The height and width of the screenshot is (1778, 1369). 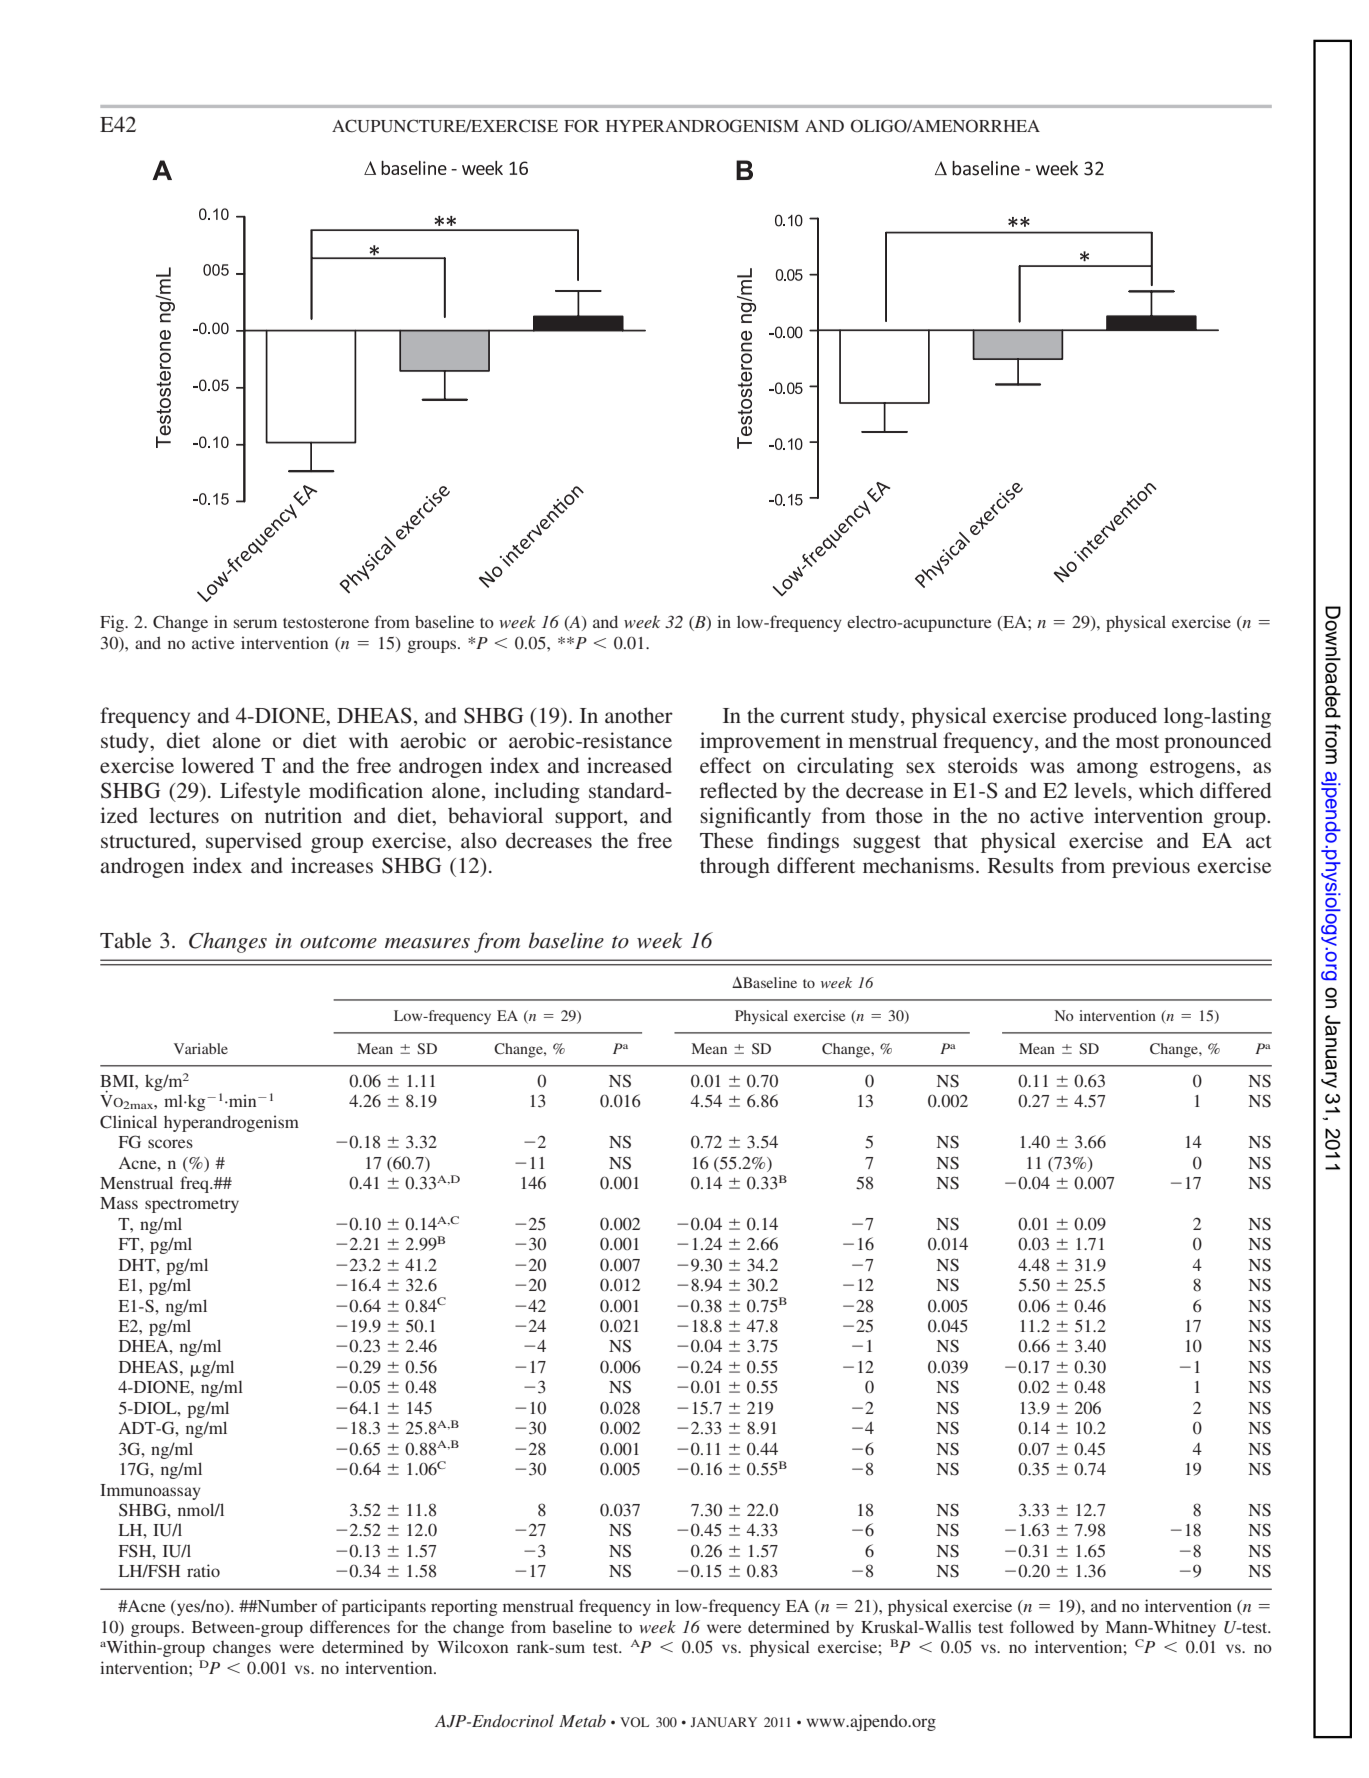 What do you see at coordinates (150, 1492) in the screenshot?
I see `Immunoassay` at bounding box center [150, 1492].
